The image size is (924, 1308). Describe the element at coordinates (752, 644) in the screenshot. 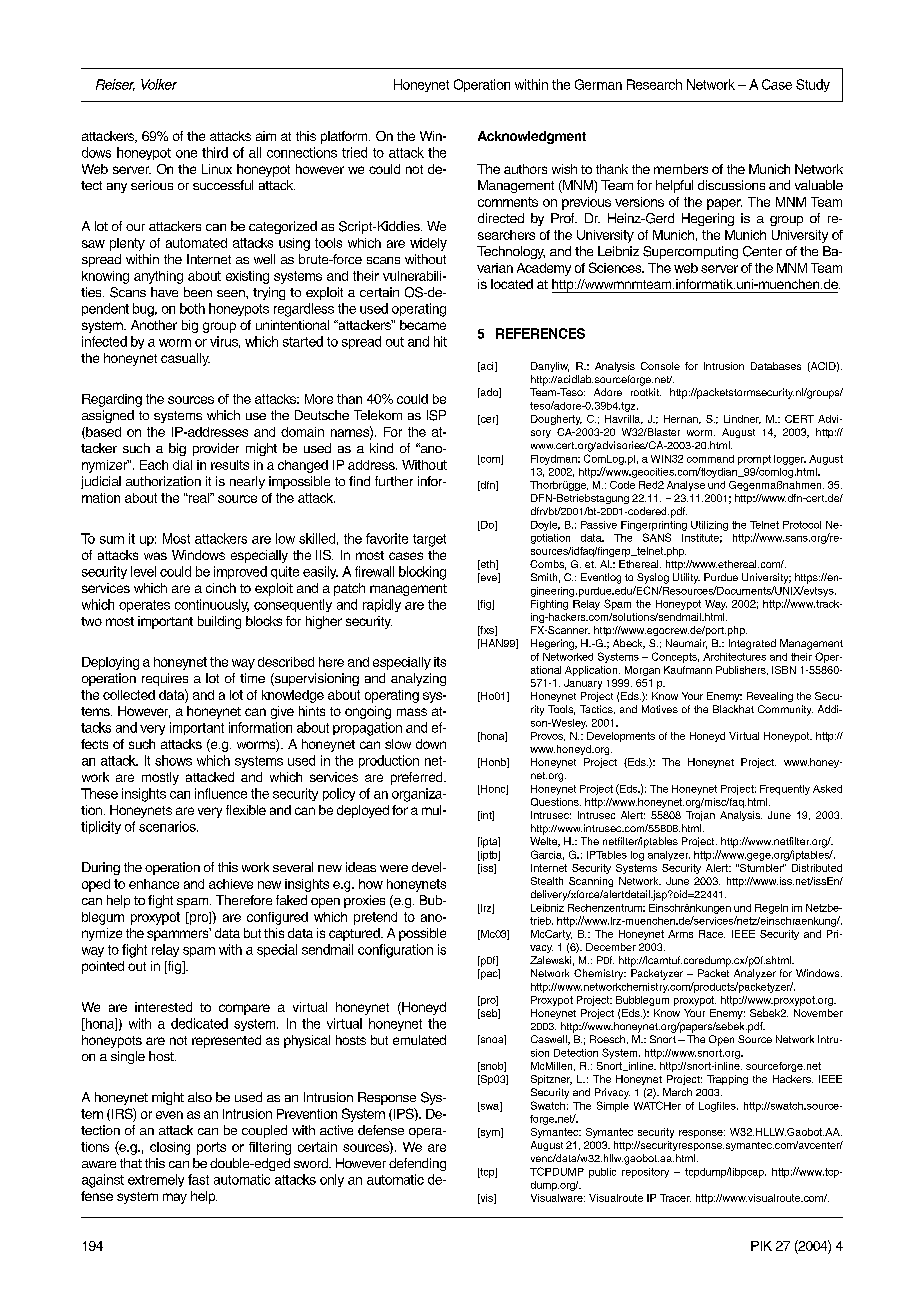

I see `Integrated` at that location.
